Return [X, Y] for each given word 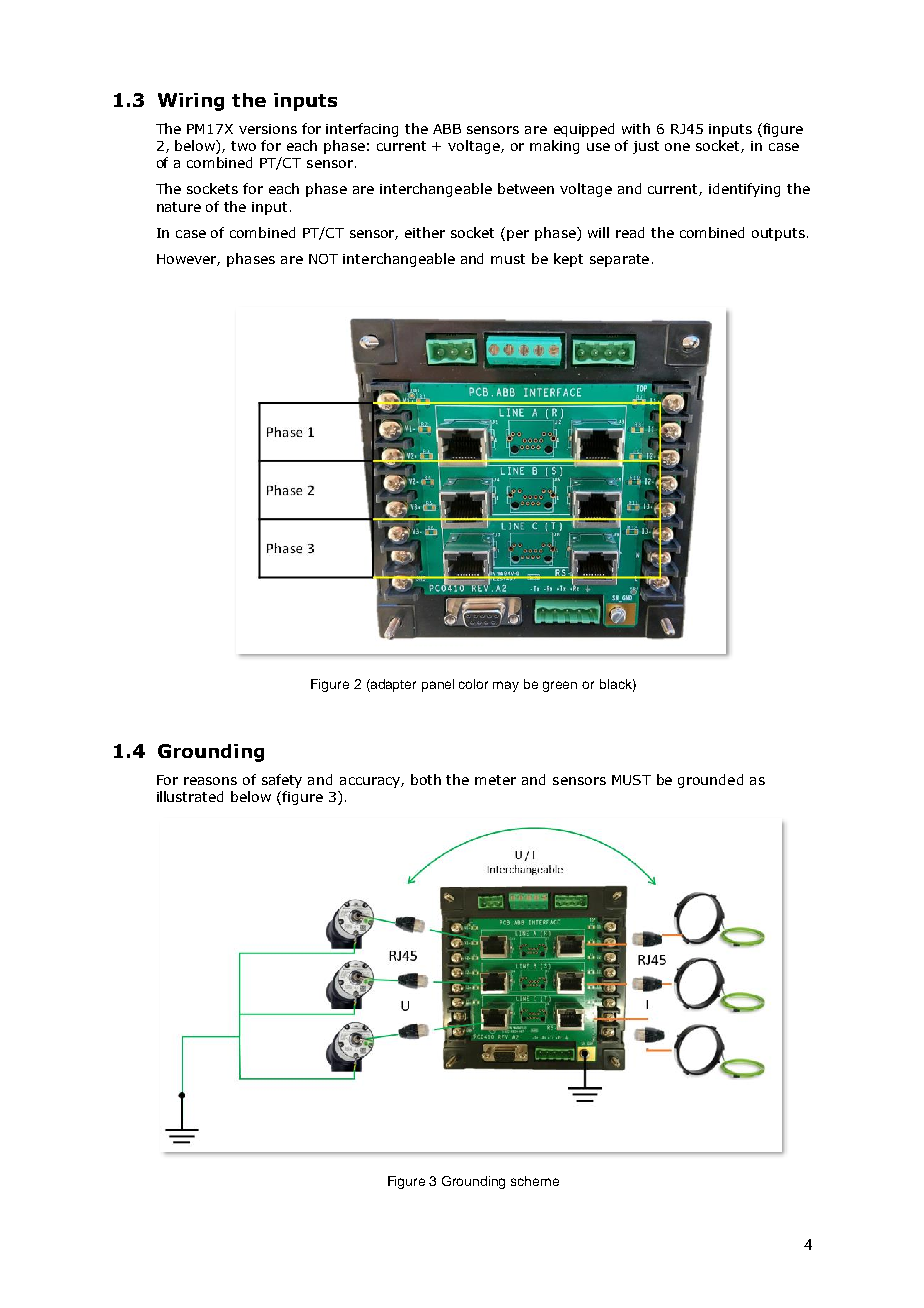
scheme [535, 1181]
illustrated [190, 796]
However [188, 260]
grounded [710, 781]
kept [568, 260]
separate [619, 260]
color [473, 684]
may [506, 686]
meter [495, 780]
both [426, 779]
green [560, 686]
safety [282, 781]
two [243, 146]
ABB [447, 129]
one [677, 147]
